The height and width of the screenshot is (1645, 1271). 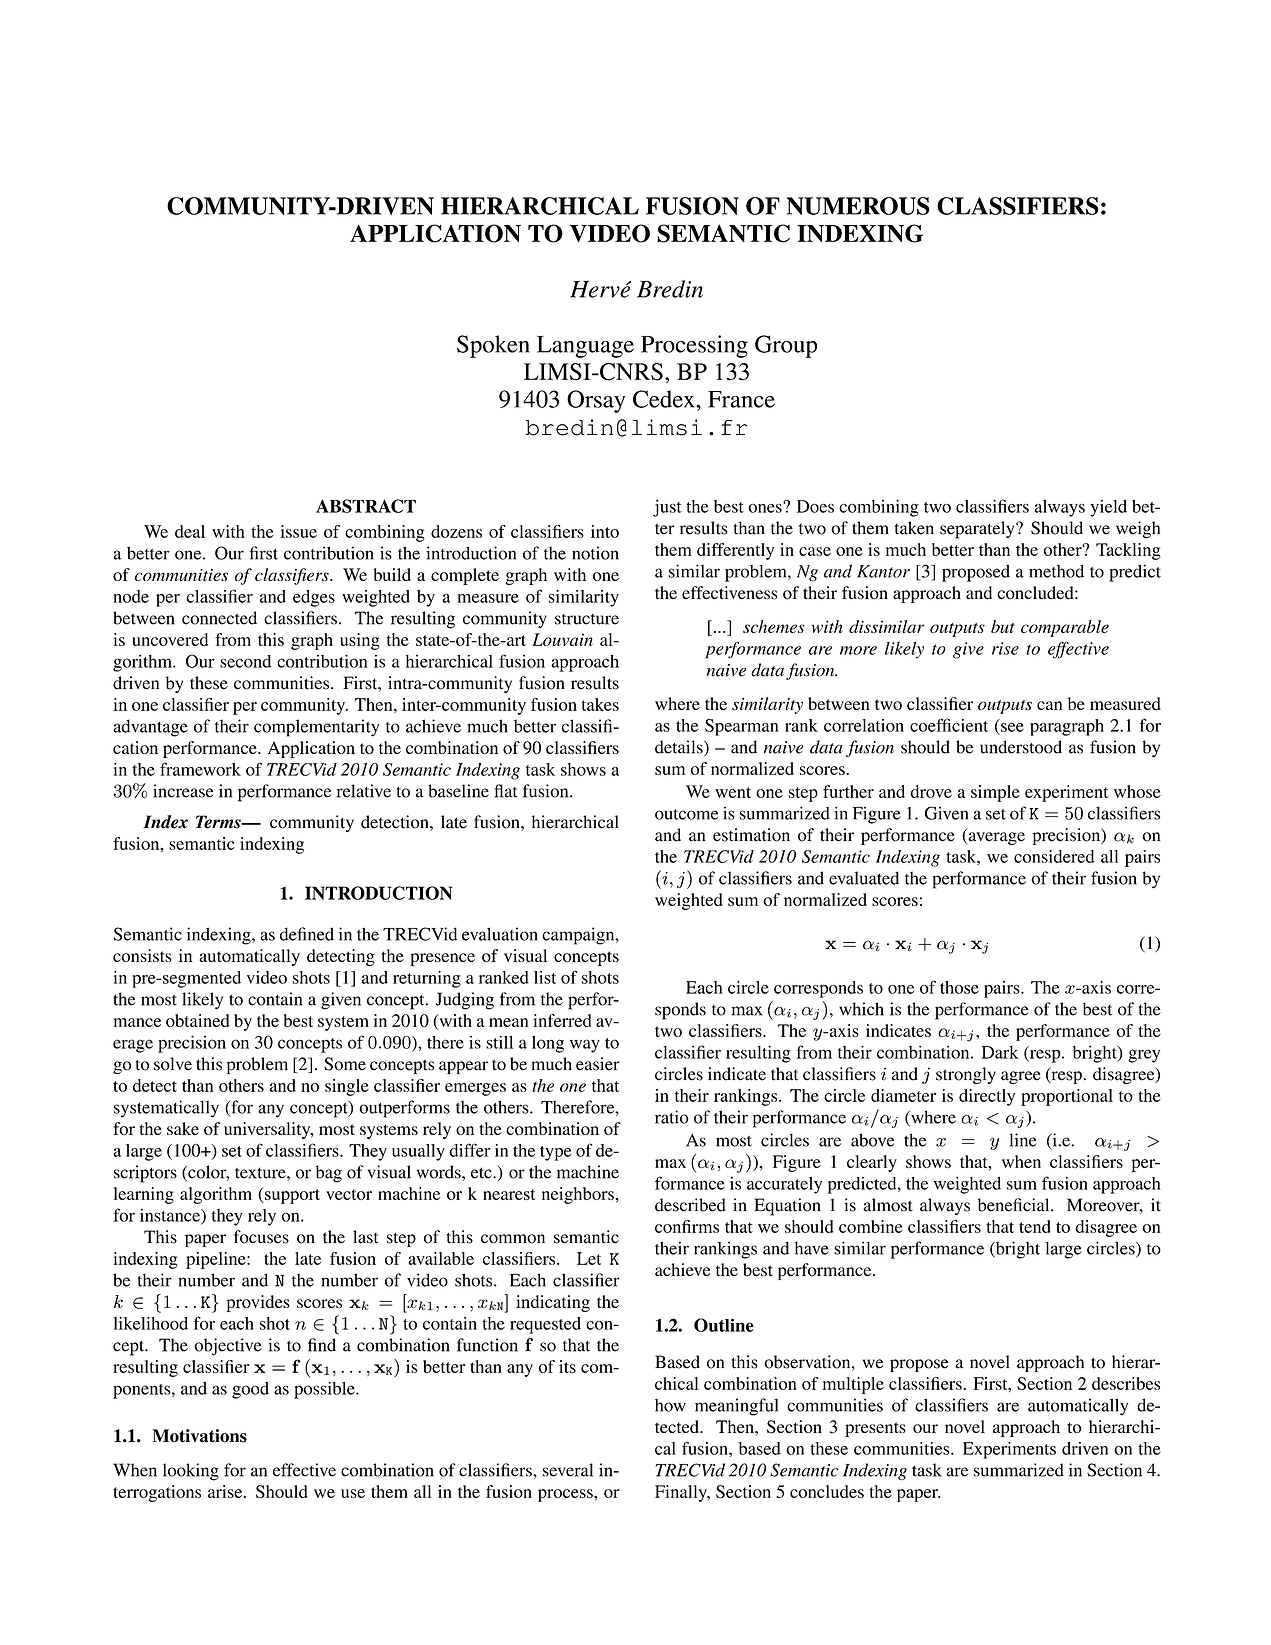 What do you see at coordinates (568, 1470) in the screenshot?
I see `several` at bounding box center [568, 1470].
